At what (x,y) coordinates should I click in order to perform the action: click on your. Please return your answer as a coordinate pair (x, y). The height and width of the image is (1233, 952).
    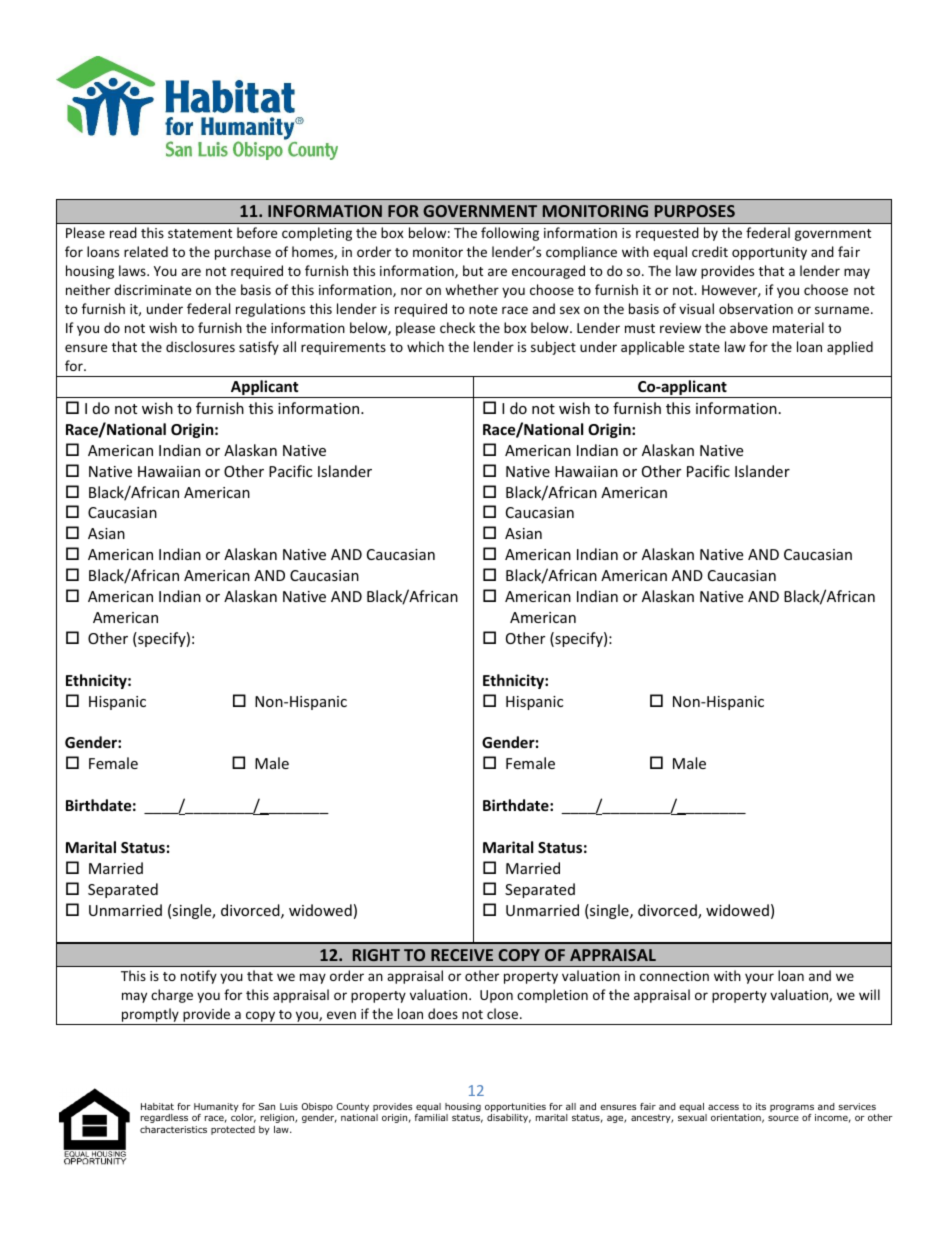
    Looking at the image, I should click on (759, 978).
